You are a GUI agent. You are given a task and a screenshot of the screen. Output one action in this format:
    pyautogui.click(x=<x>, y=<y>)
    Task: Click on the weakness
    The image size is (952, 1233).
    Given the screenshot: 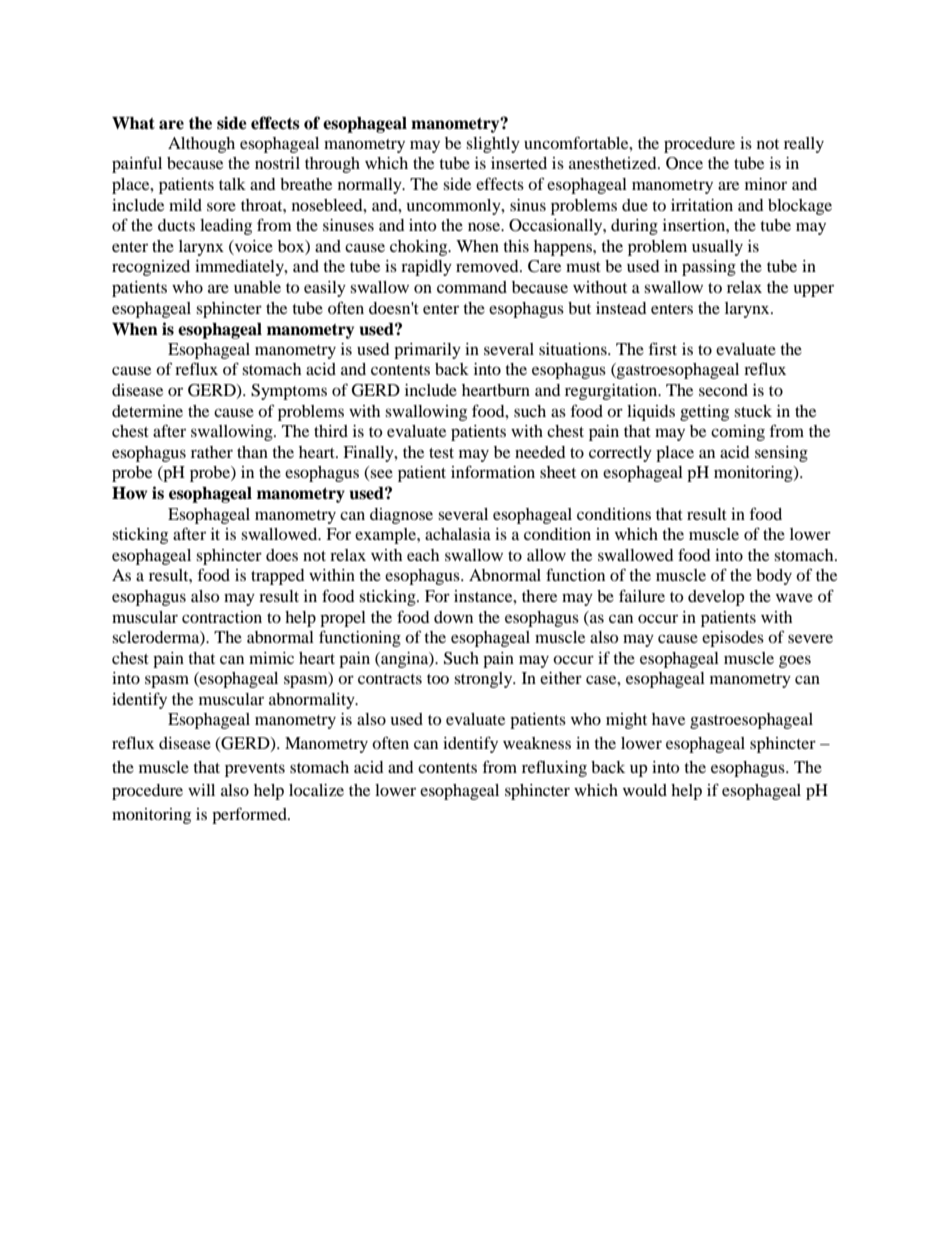 What is the action you would take?
    pyautogui.click(x=537, y=743)
